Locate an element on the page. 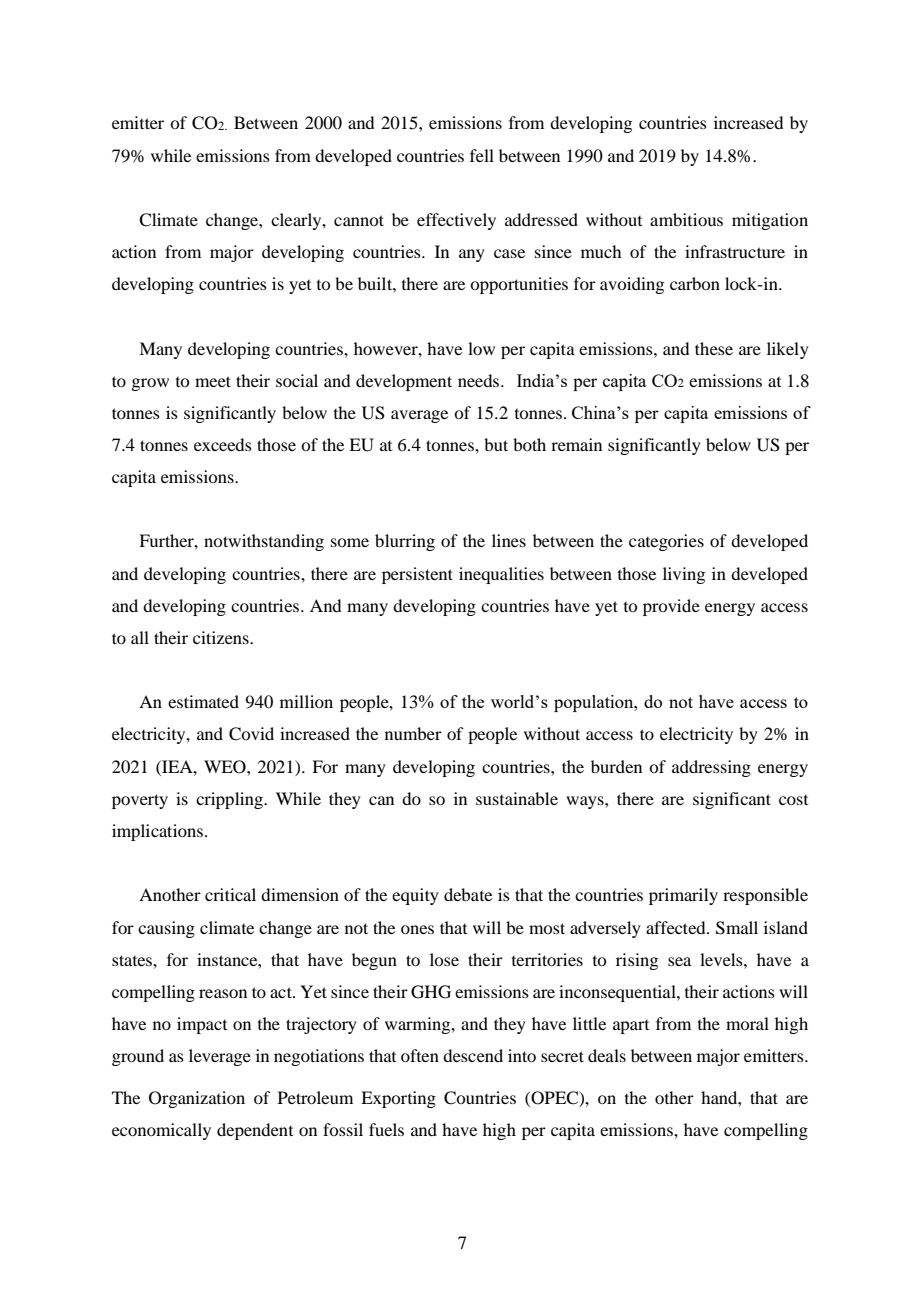 This image has width=924, height=1308. cannot is located at coordinates (359, 220).
